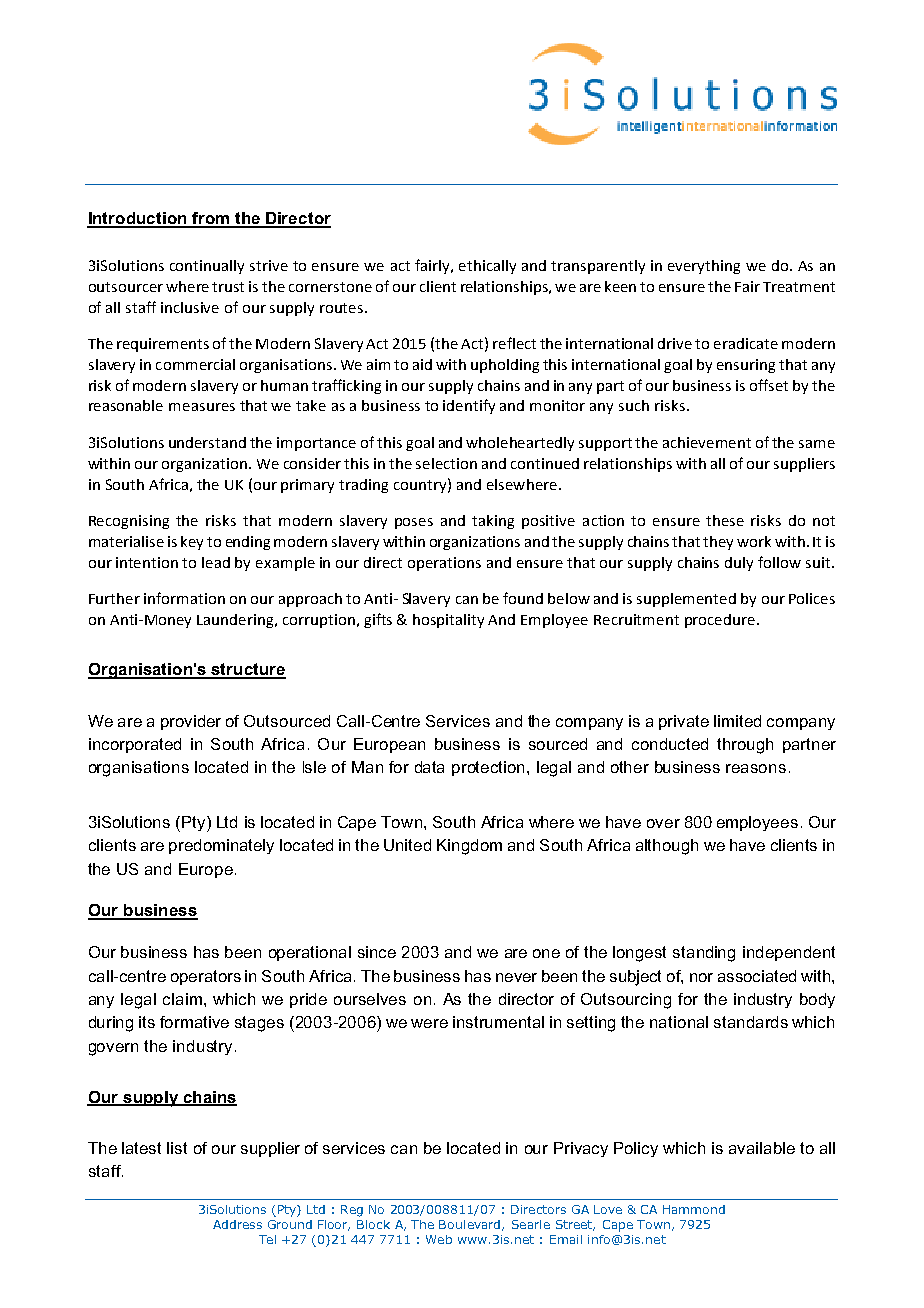 The width and height of the screenshot is (924, 1308). I want to click on continually, so click(207, 267).
